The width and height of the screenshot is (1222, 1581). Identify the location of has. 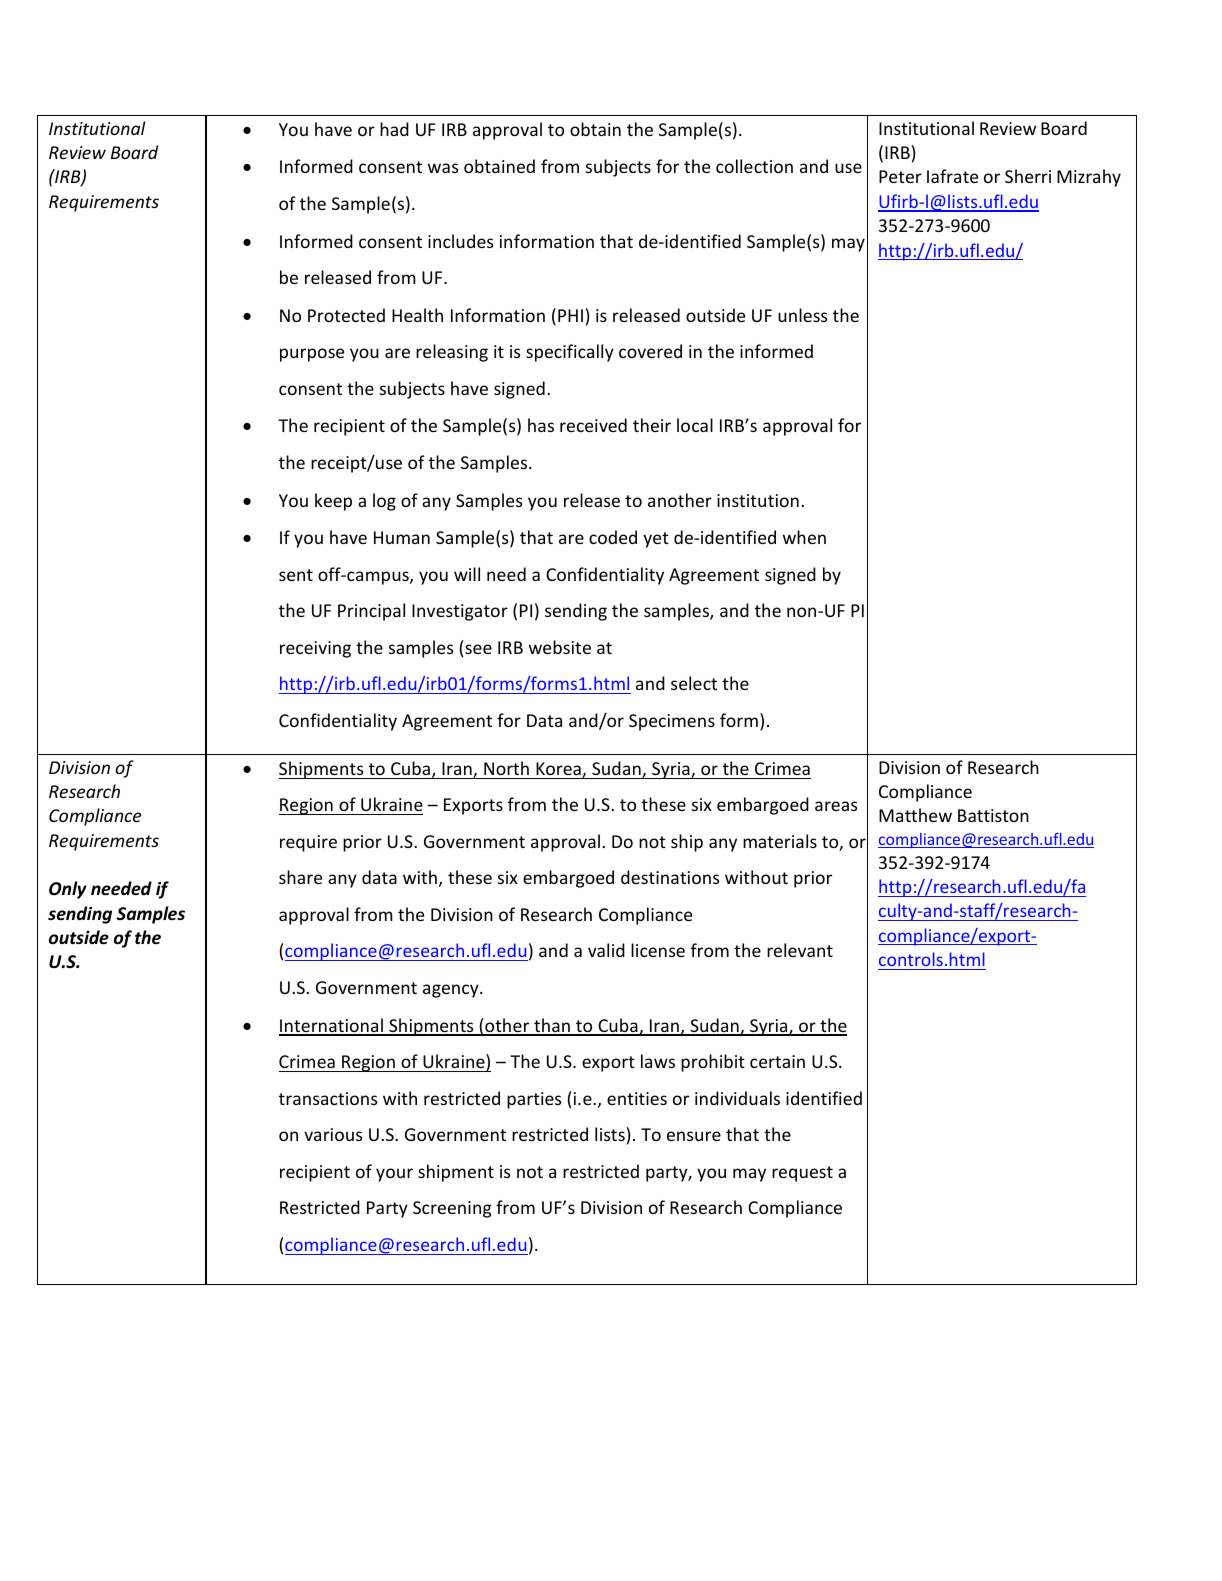
(541, 425).
